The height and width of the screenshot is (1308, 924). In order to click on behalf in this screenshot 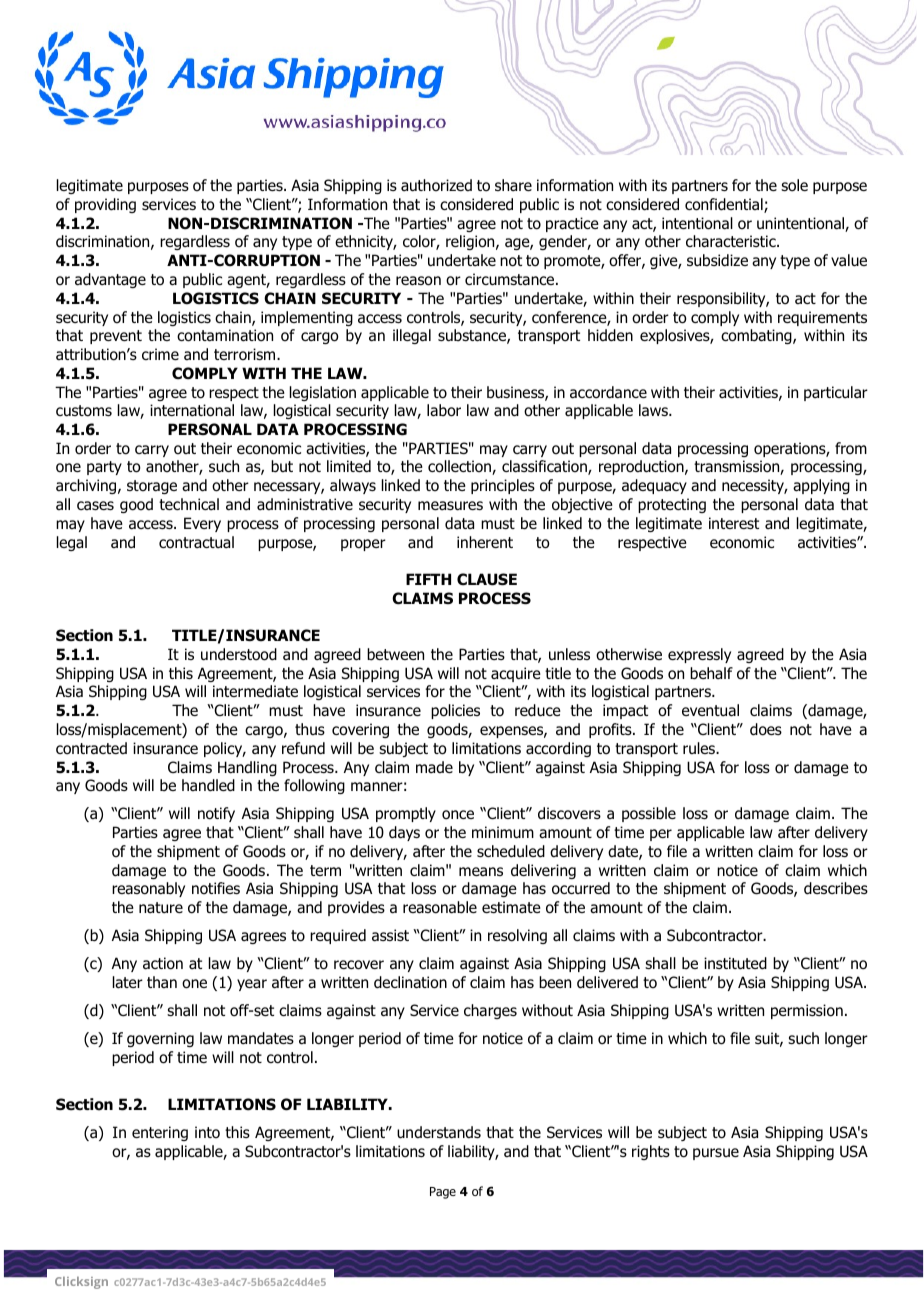, I will do `click(711, 673)`.
